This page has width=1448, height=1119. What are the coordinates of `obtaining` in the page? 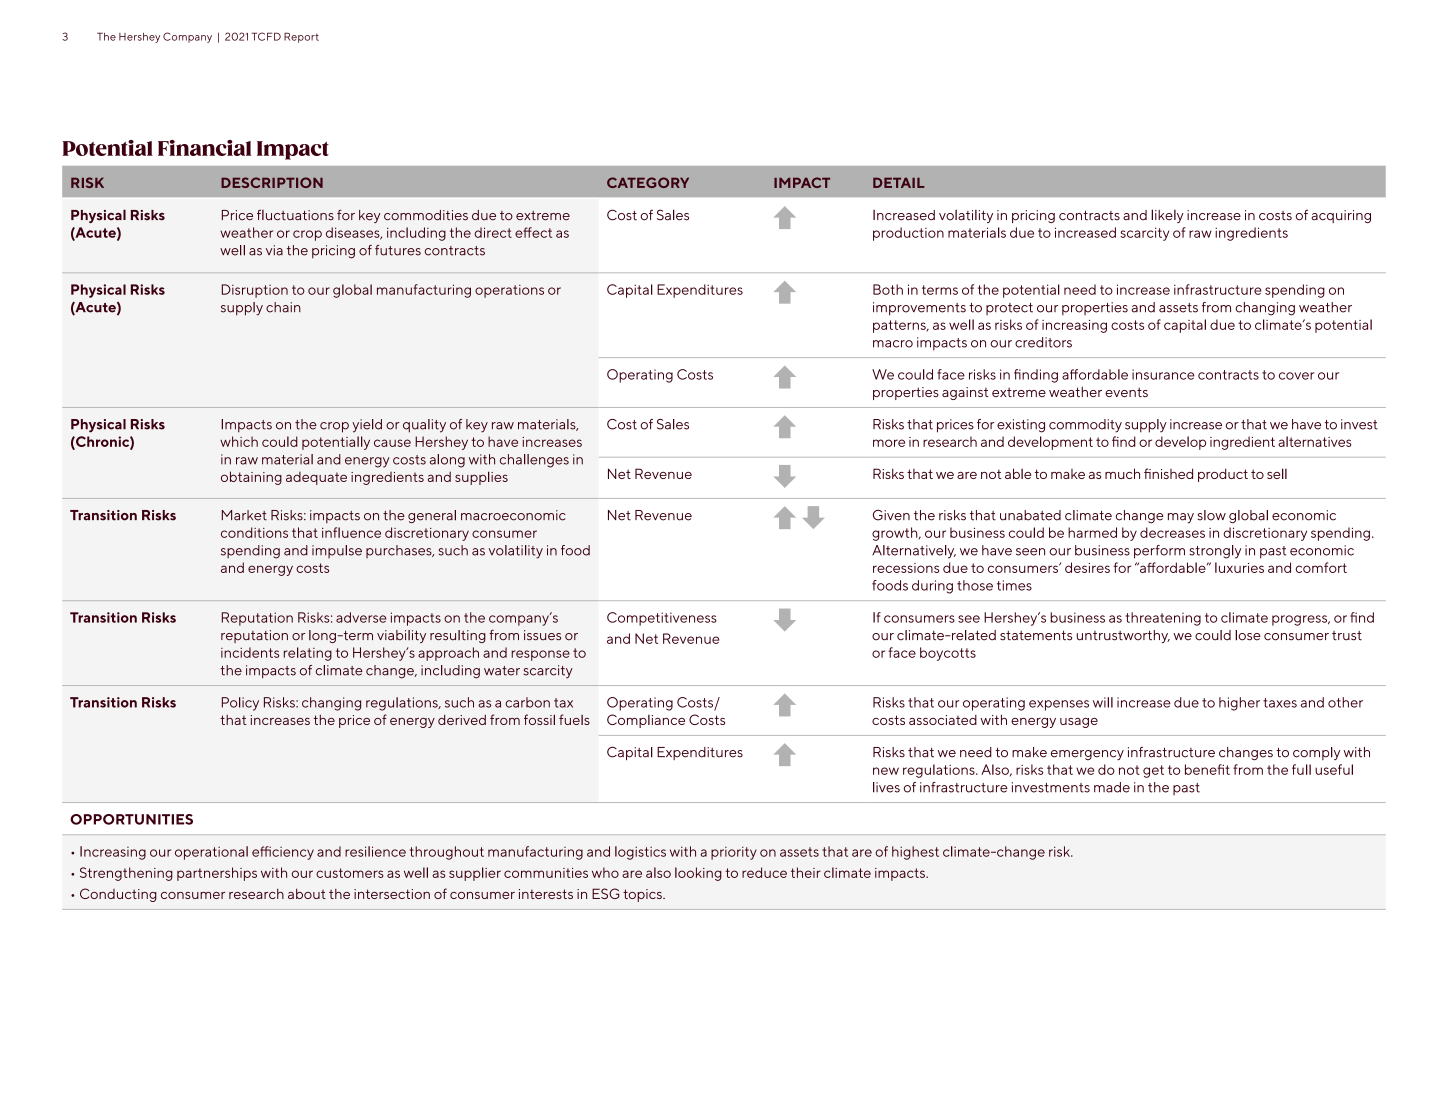 It's located at (251, 478).
